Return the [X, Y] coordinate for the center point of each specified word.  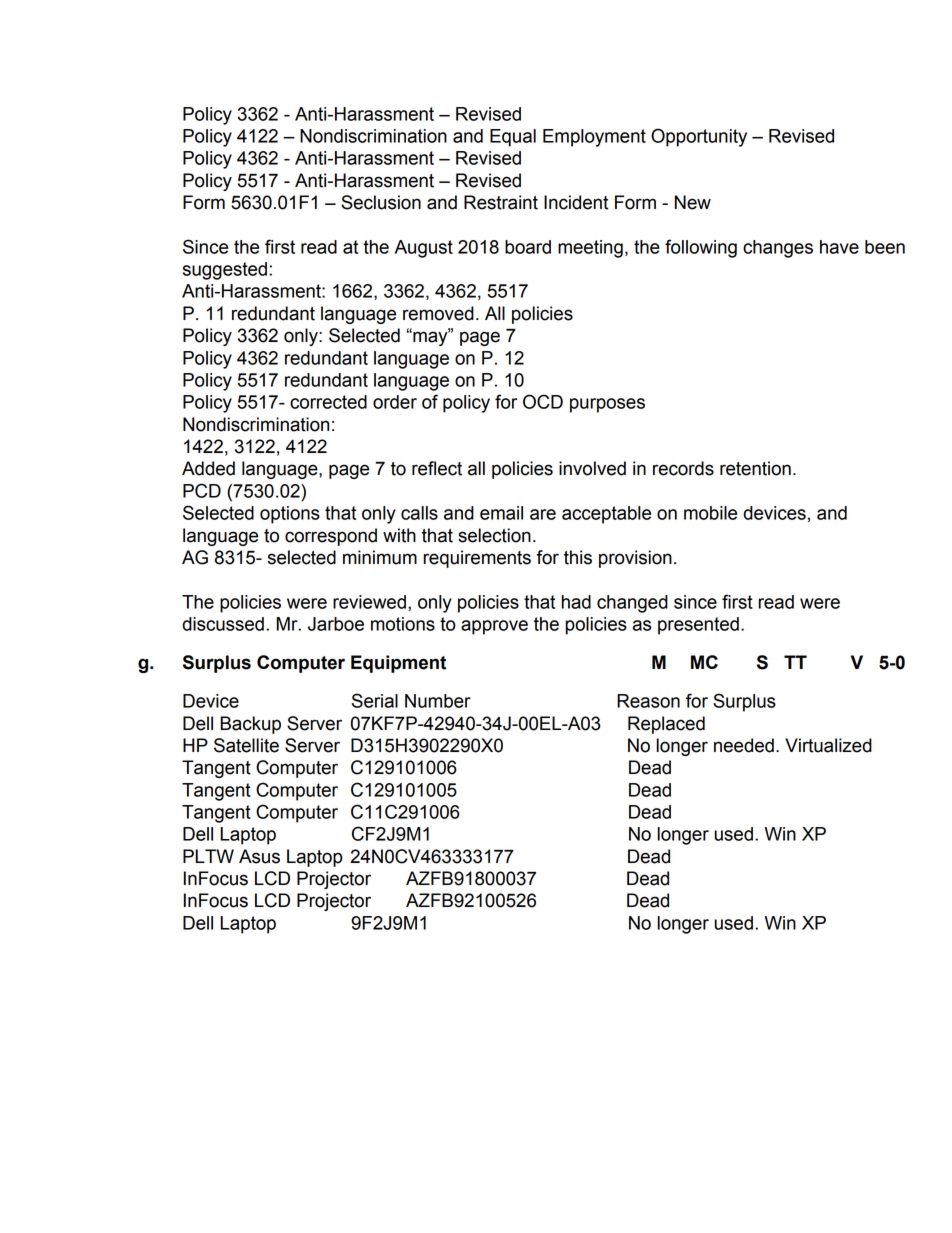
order [395, 402]
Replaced [666, 725]
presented [698, 626]
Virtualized [828, 745]
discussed [223, 624]
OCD [543, 401]
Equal [513, 138]
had [576, 602]
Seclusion [381, 202]
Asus [259, 856]
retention [755, 468]
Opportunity [699, 137]
